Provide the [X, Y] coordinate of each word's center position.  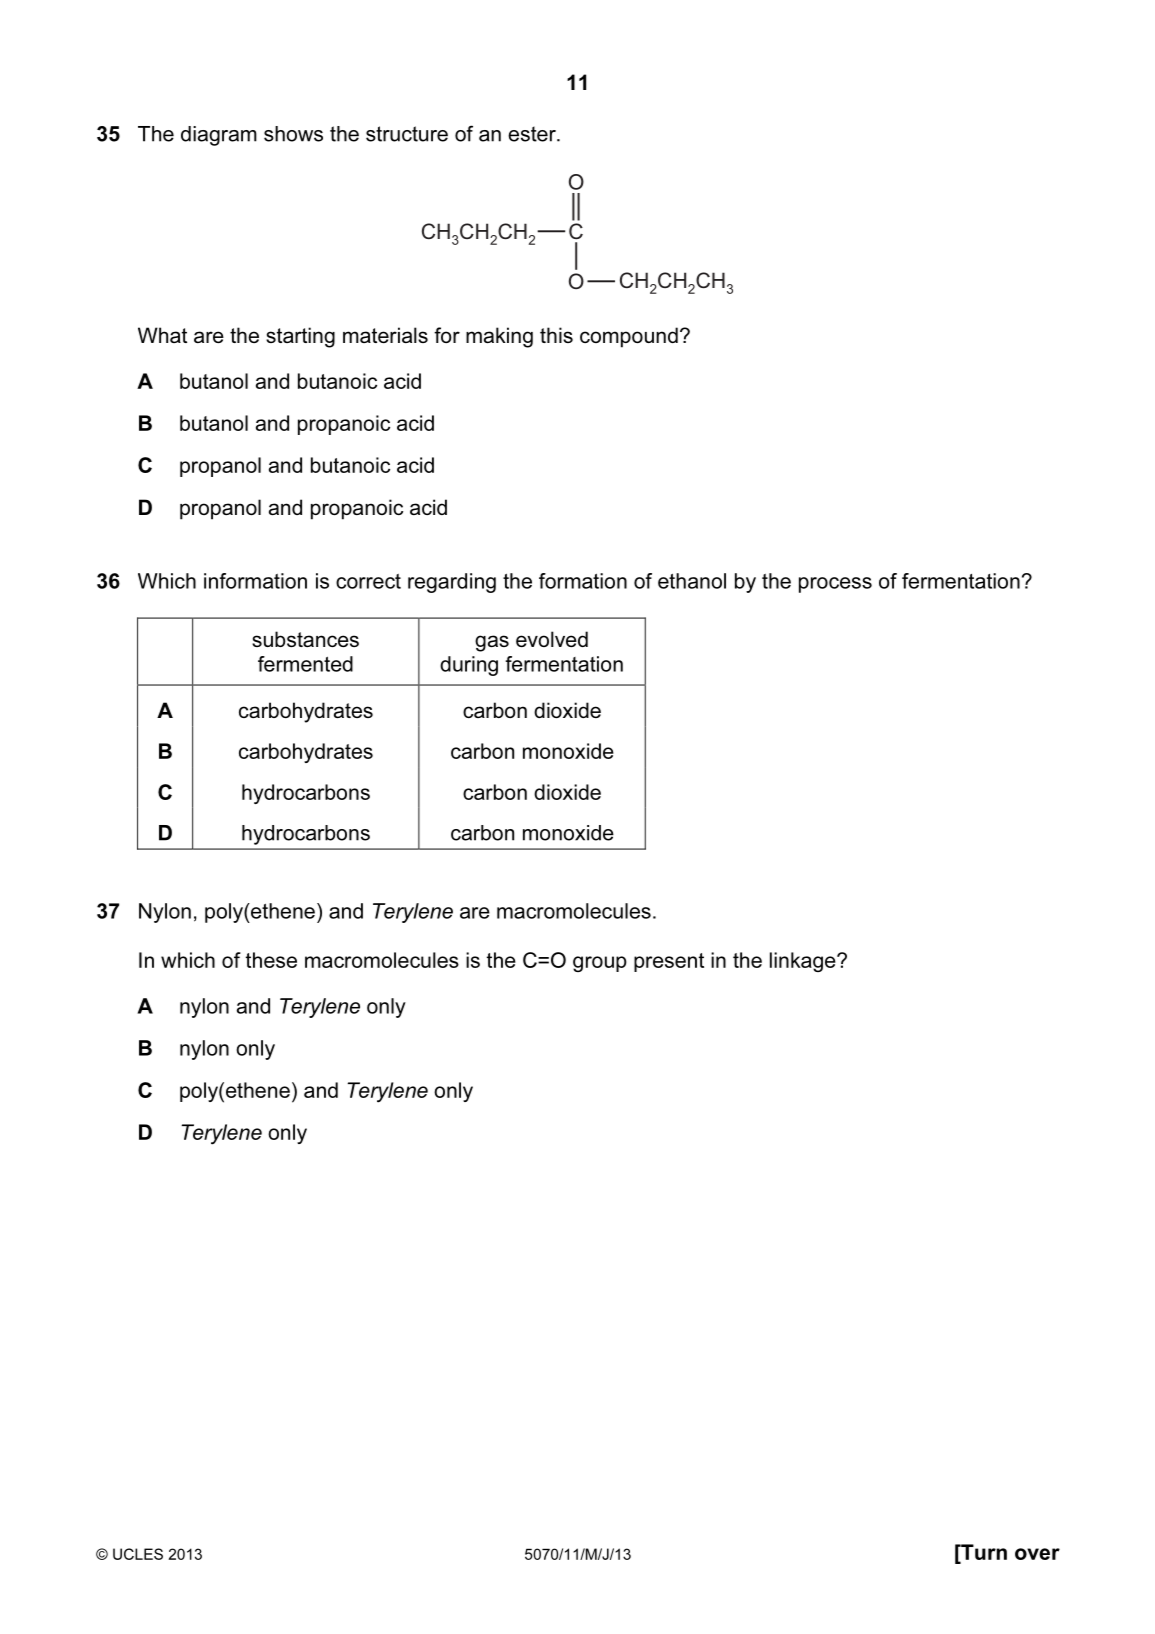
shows [293, 134]
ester [533, 134]
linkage [804, 962]
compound [629, 337]
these [271, 960]
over [1037, 1554]
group [600, 964]
